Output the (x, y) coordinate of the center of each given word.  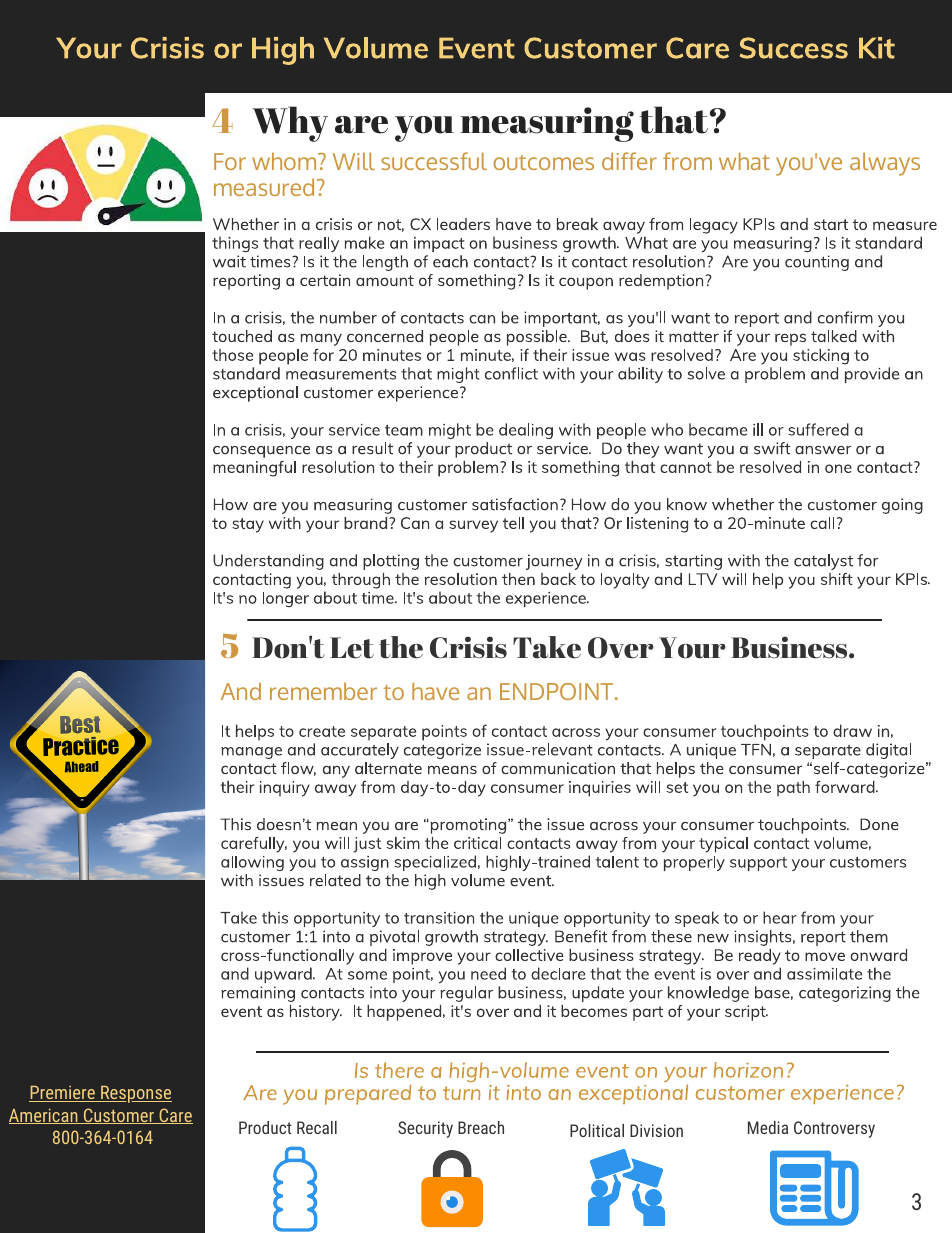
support (758, 864)
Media (768, 1127)
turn (461, 1093)
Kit (877, 48)
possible (538, 338)
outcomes (543, 162)
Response (135, 1094)
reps (790, 339)
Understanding (268, 562)
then (518, 579)
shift (837, 579)
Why (290, 124)
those (232, 355)
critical (477, 843)
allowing (252, 863)
